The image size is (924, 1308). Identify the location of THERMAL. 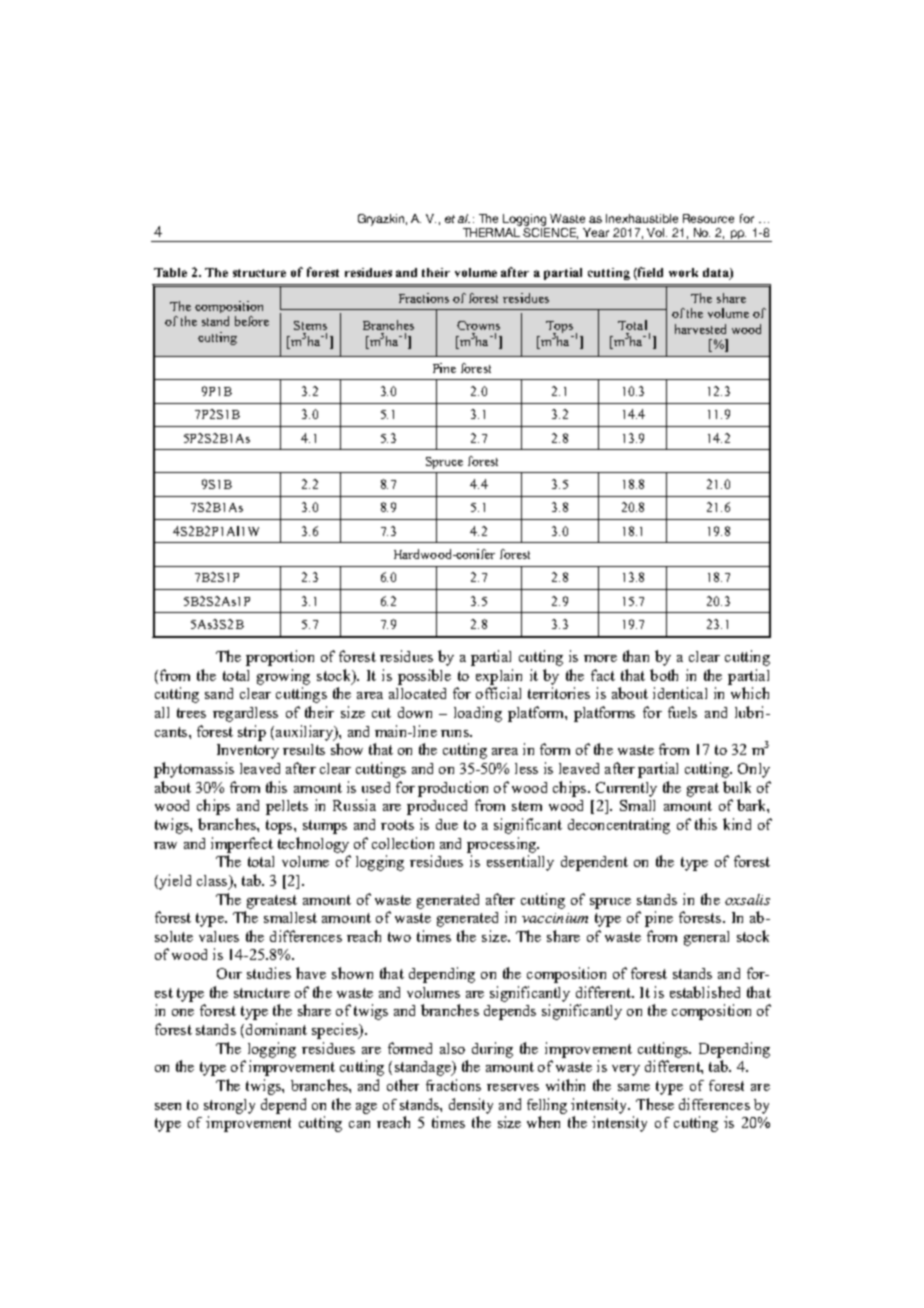
(492, 231).
